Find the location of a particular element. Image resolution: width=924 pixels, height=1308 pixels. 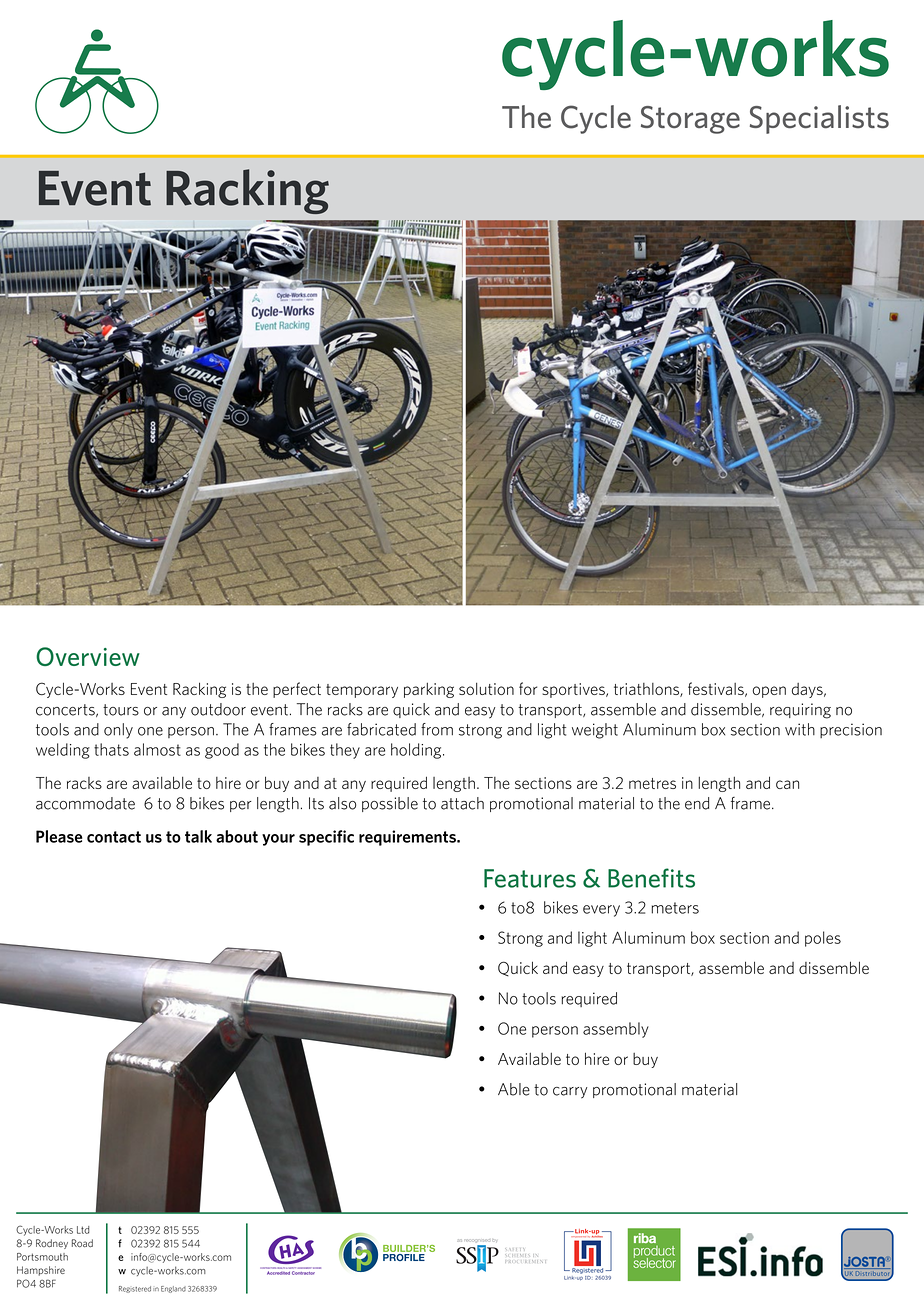

Rodney is located at coordinates (52, 1244).
